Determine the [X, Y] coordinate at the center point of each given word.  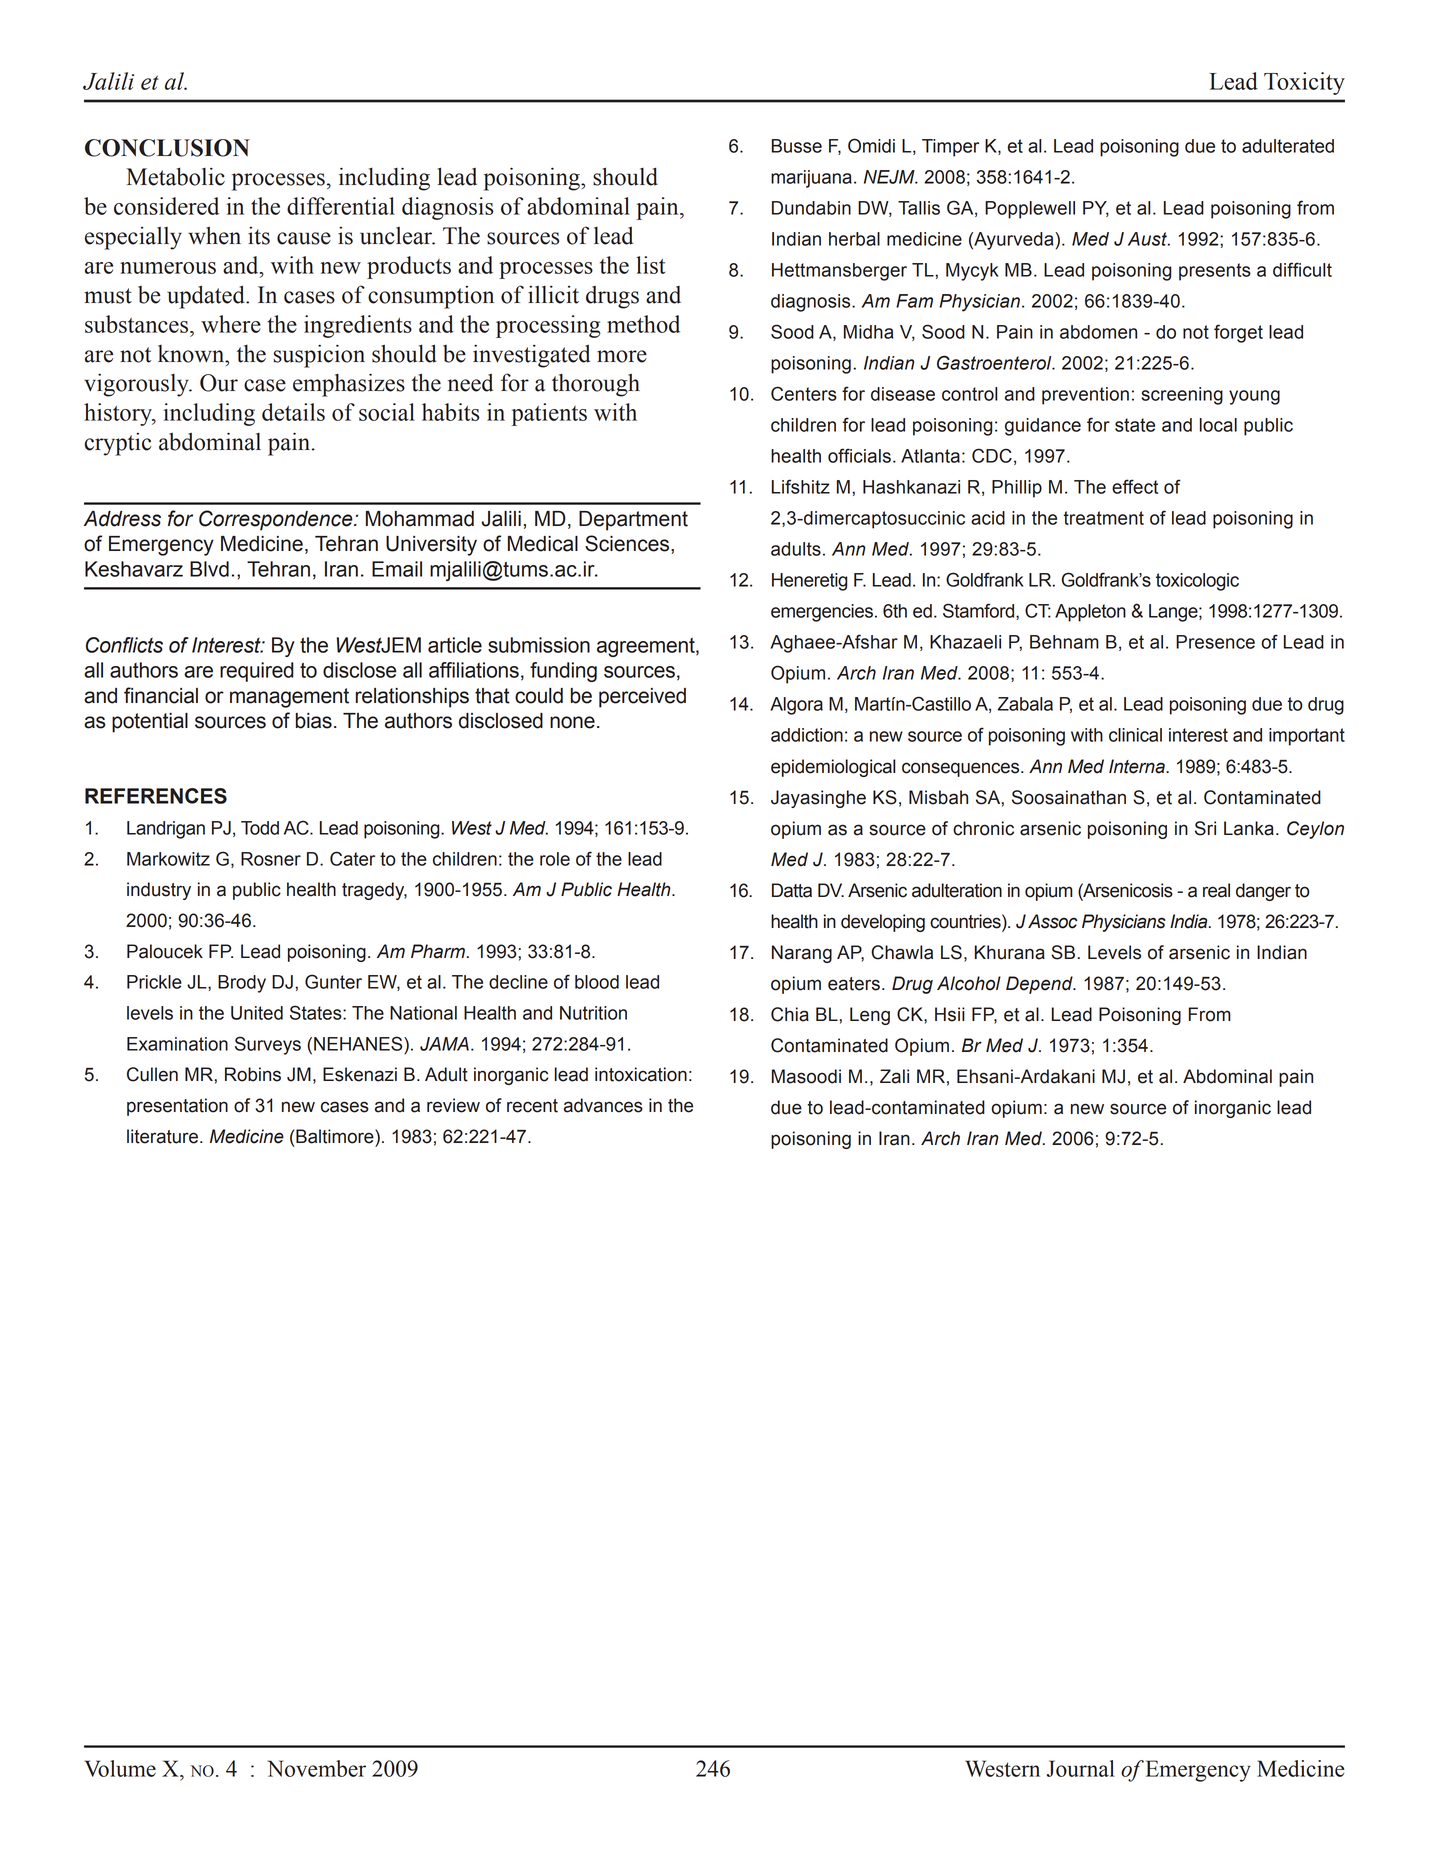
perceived [642, 698]
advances [603, 1105]
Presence [1215, 642]
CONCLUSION [167, 148]
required [257, 672]
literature [162, 1136]
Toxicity [1304, 83]
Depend [1040, 985]
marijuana [811, 179]
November [316, 1768]
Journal [1081, 1768]
